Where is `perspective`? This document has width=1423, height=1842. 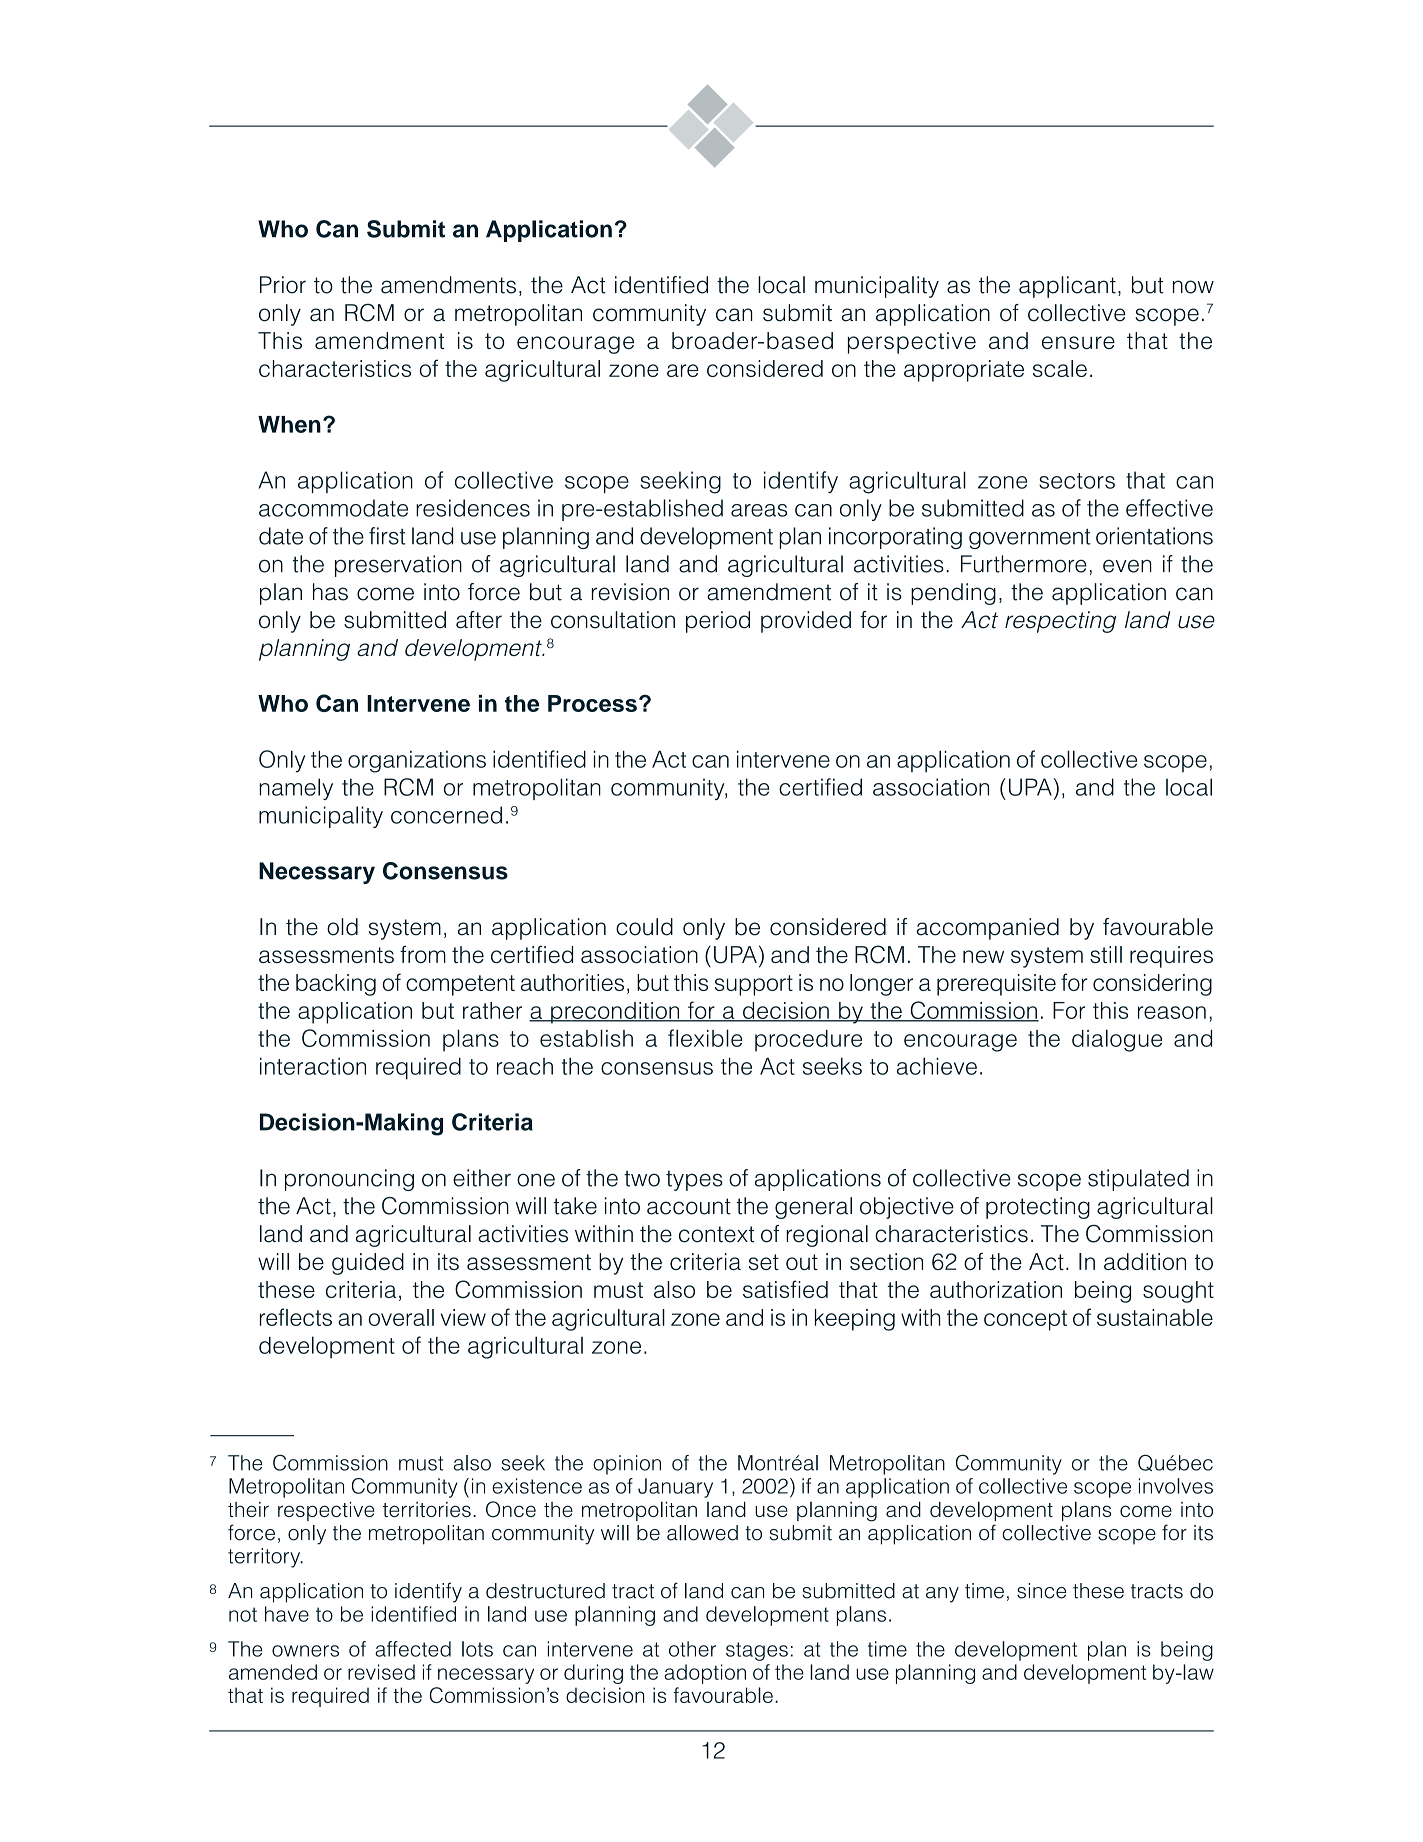
perspective is located at coordinates (912, 343).
